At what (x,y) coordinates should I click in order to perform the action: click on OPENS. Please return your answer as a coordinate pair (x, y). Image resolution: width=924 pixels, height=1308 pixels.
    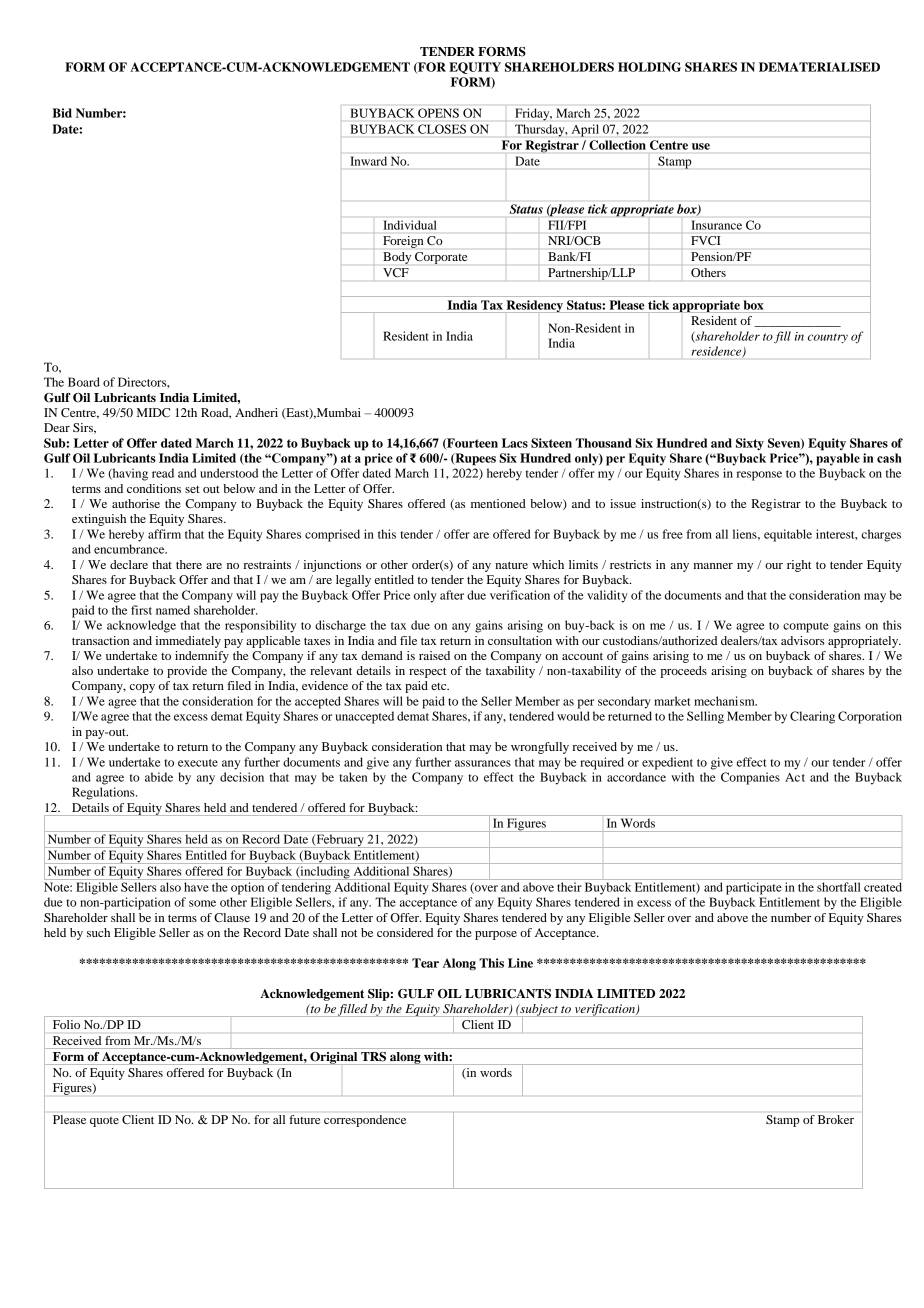
    Looking at the image, I should click on (438, 113).
